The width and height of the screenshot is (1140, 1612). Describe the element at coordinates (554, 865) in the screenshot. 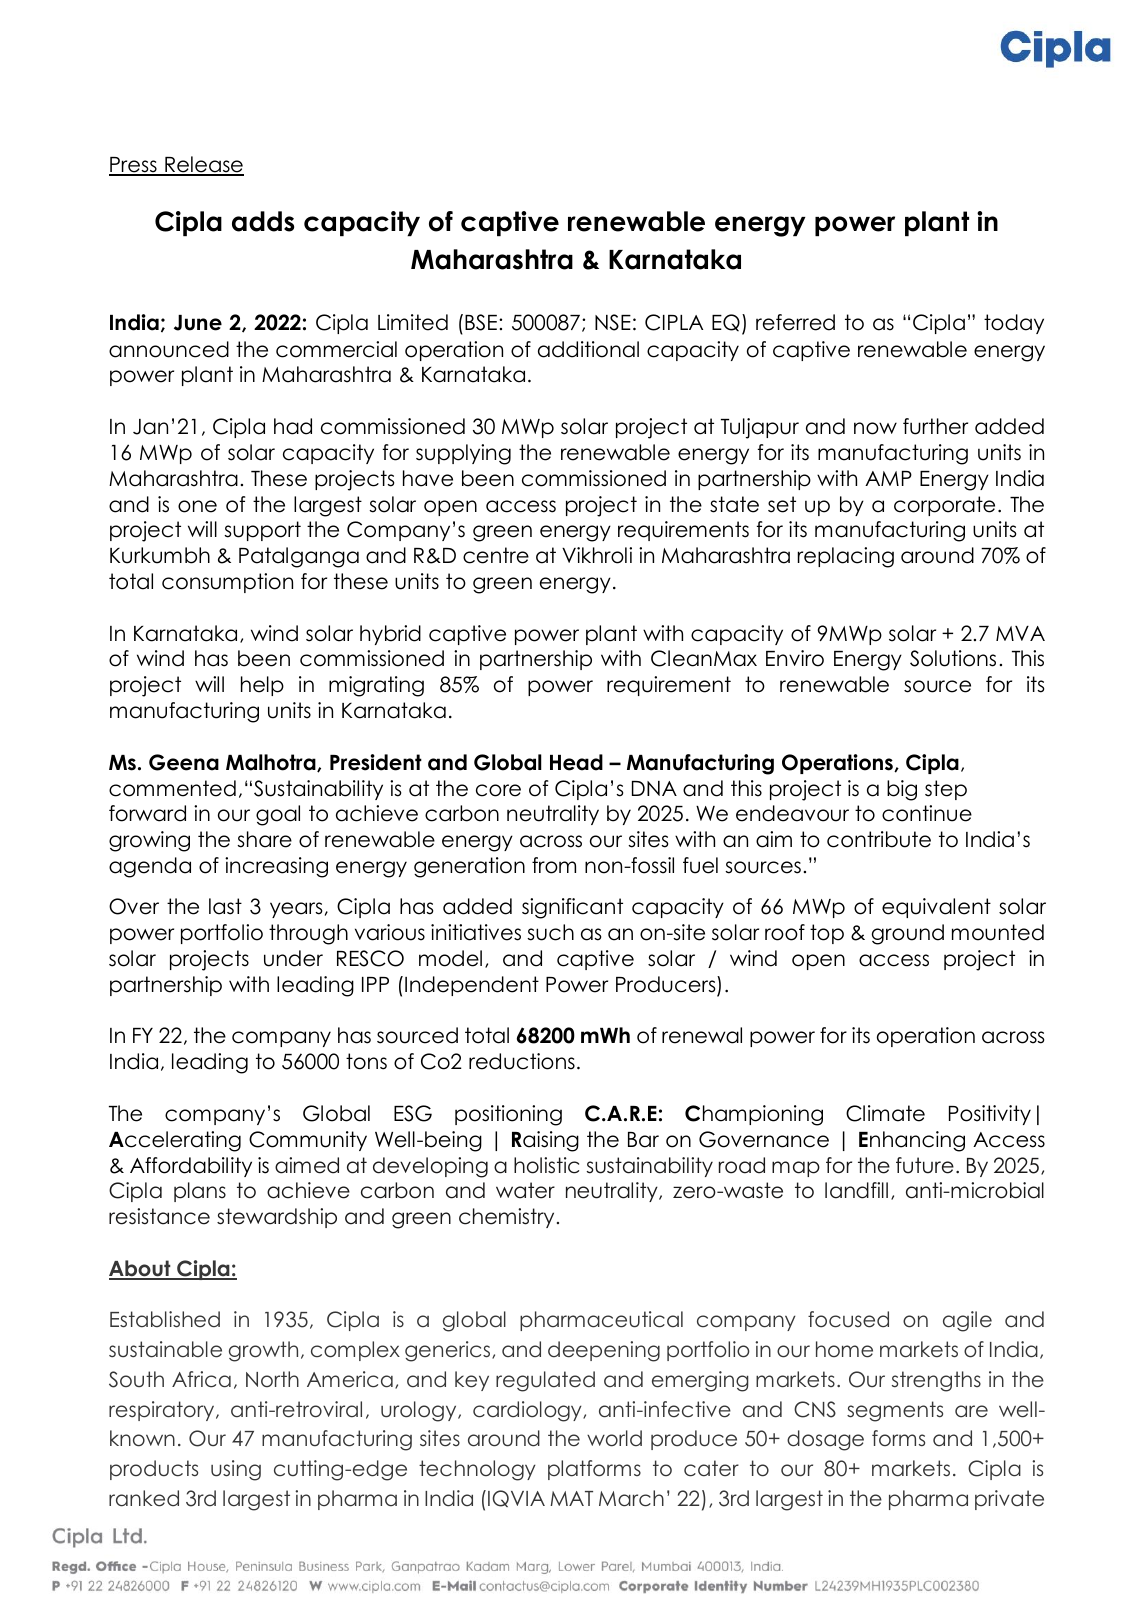

I see `from` at that location.
